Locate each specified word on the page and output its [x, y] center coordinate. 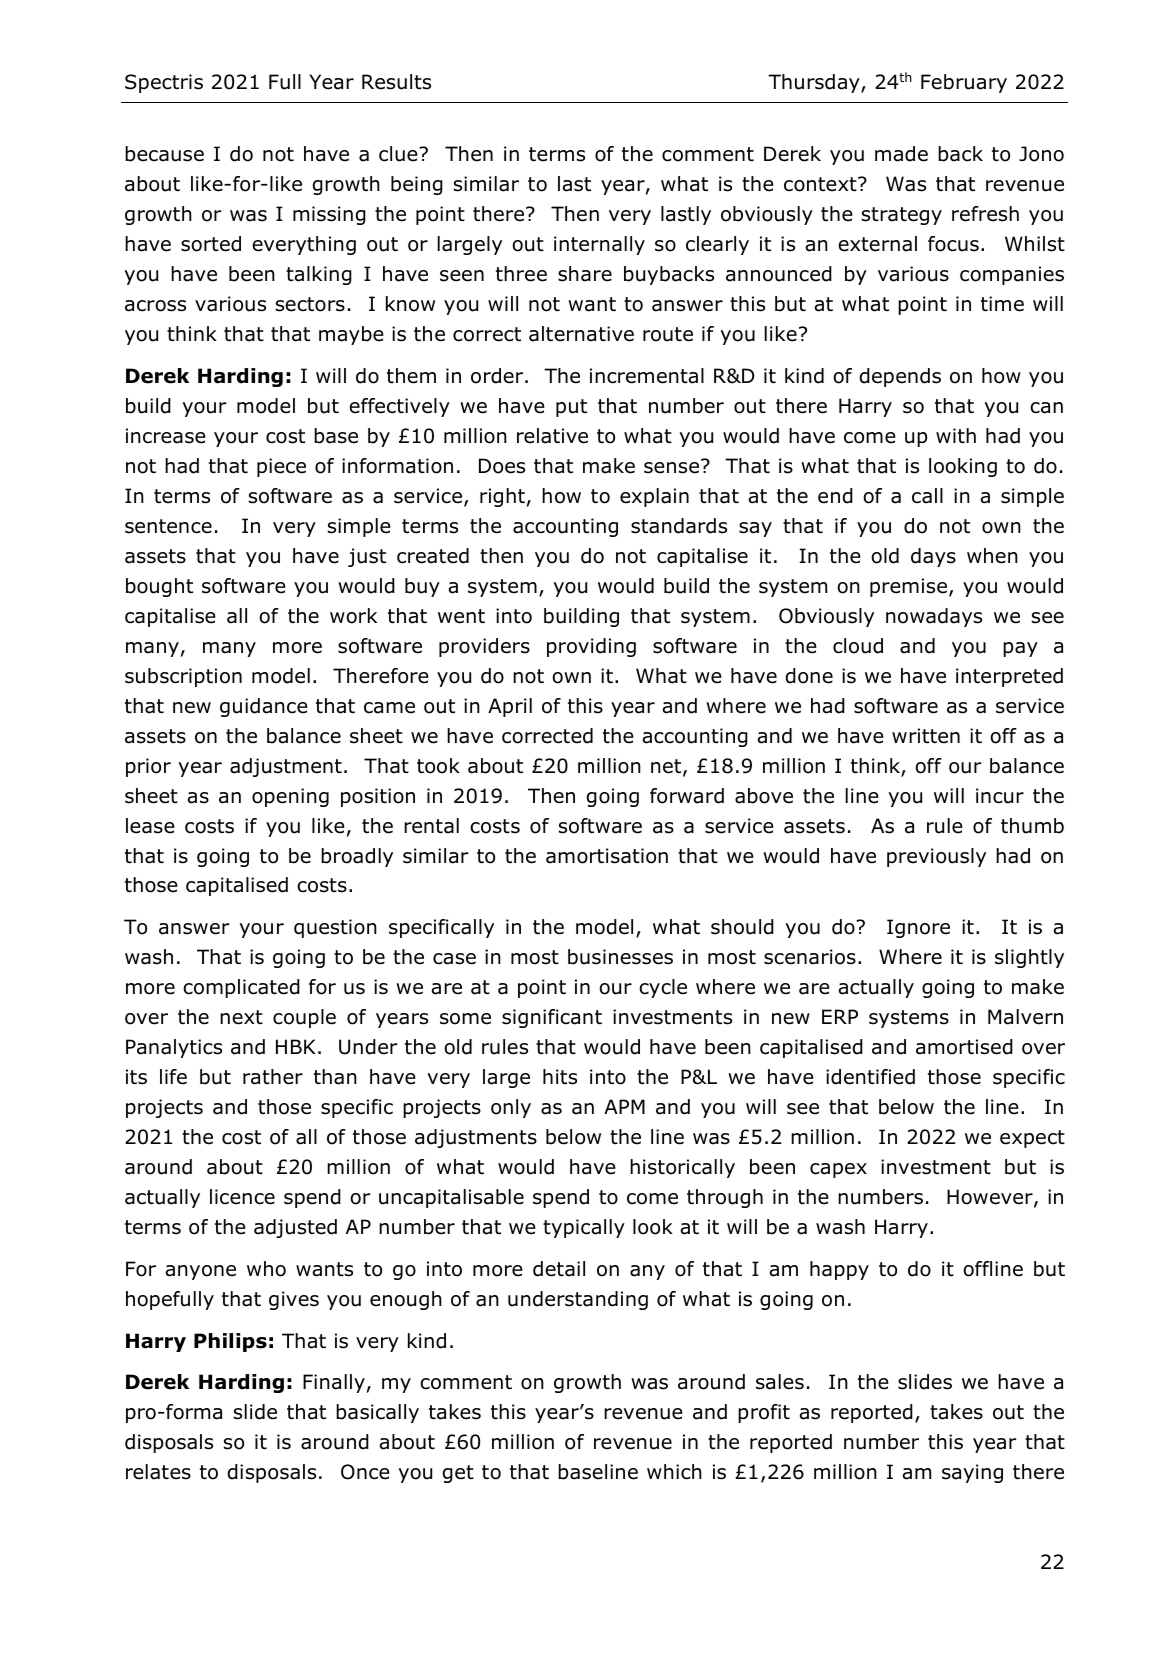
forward [687, 796]
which [674, 1472]
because [164, 154]
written [926, 736]
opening [290, 797]
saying [972, 1473]
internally [599, 245]
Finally [334, 1383]
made [901, 154]
